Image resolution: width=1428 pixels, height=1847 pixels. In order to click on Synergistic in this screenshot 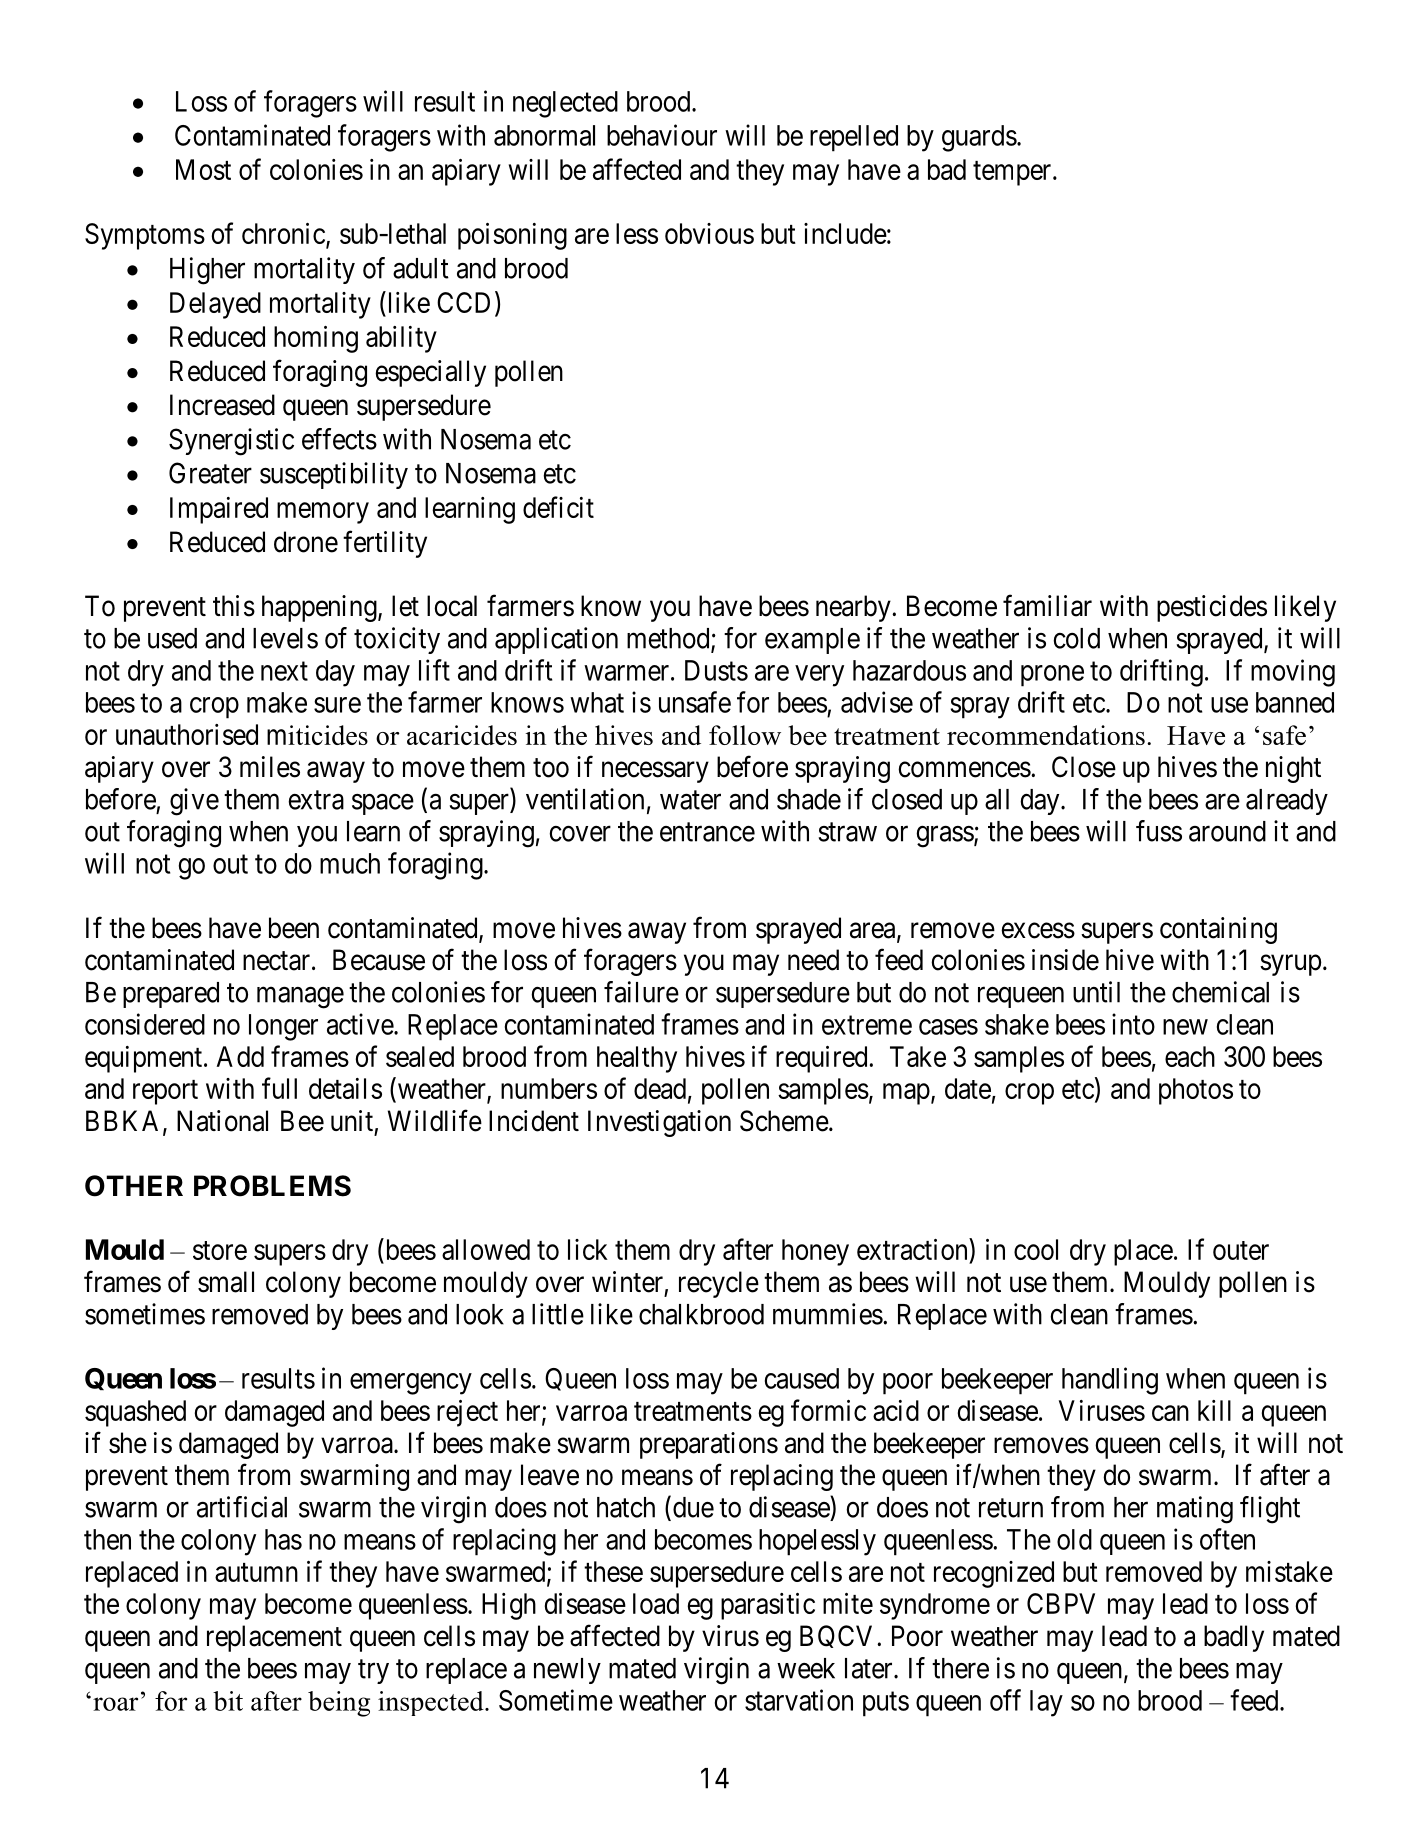, I will do `click(231, 442)`.
